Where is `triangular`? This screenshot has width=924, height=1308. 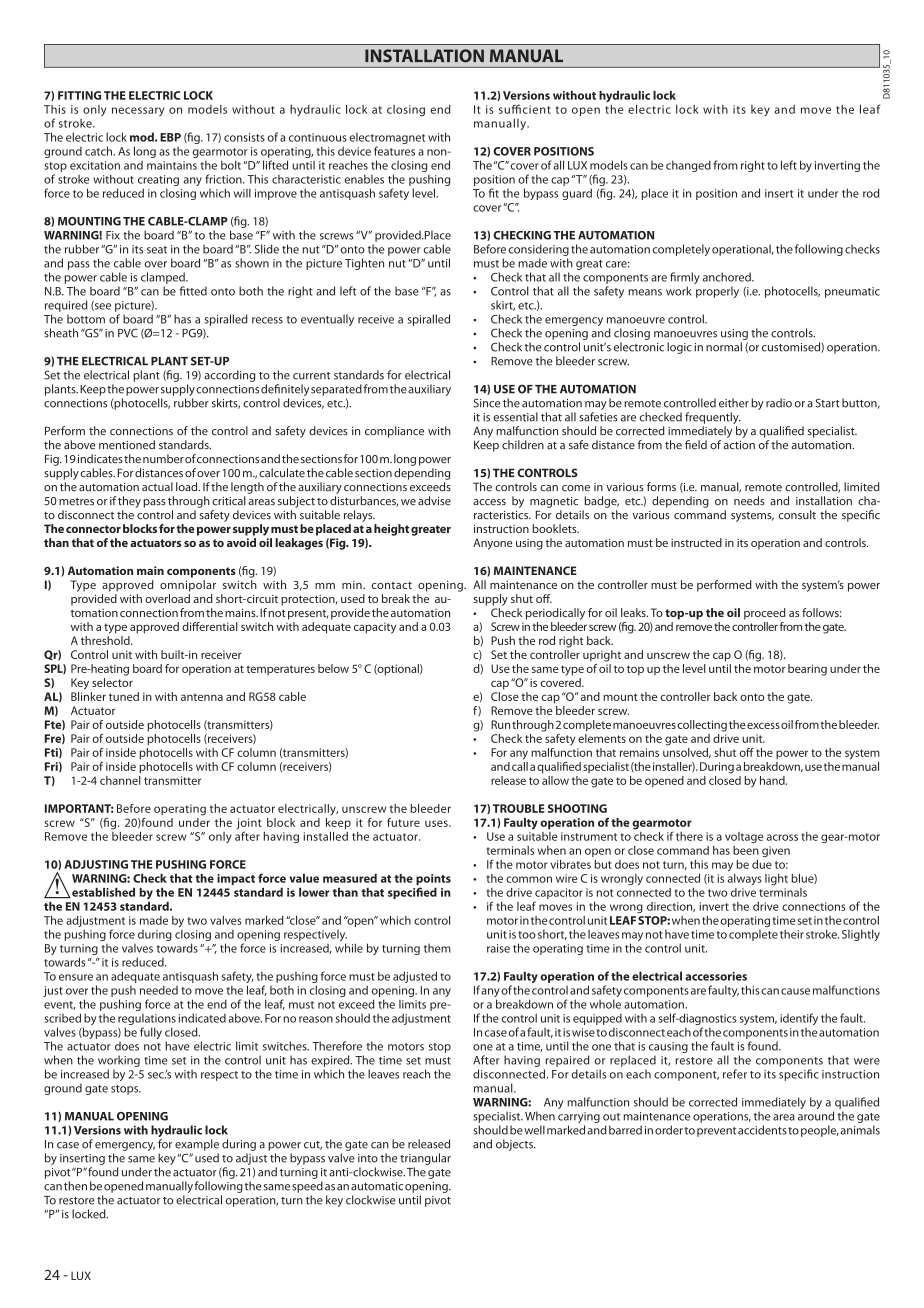 triangular is located at coordinates (425, 1159).
